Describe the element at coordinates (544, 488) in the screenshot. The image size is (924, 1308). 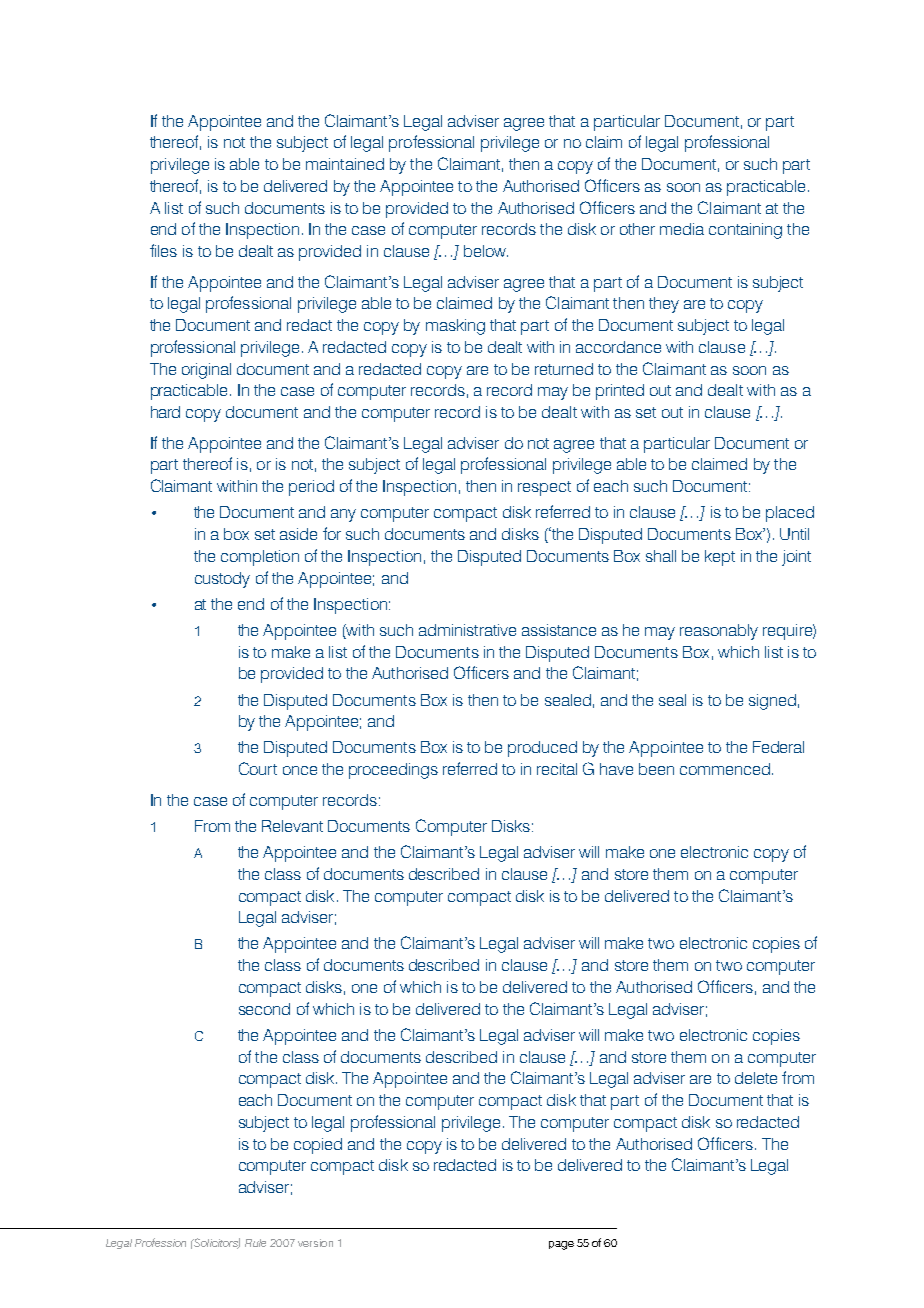
I see `respect` at that location.
